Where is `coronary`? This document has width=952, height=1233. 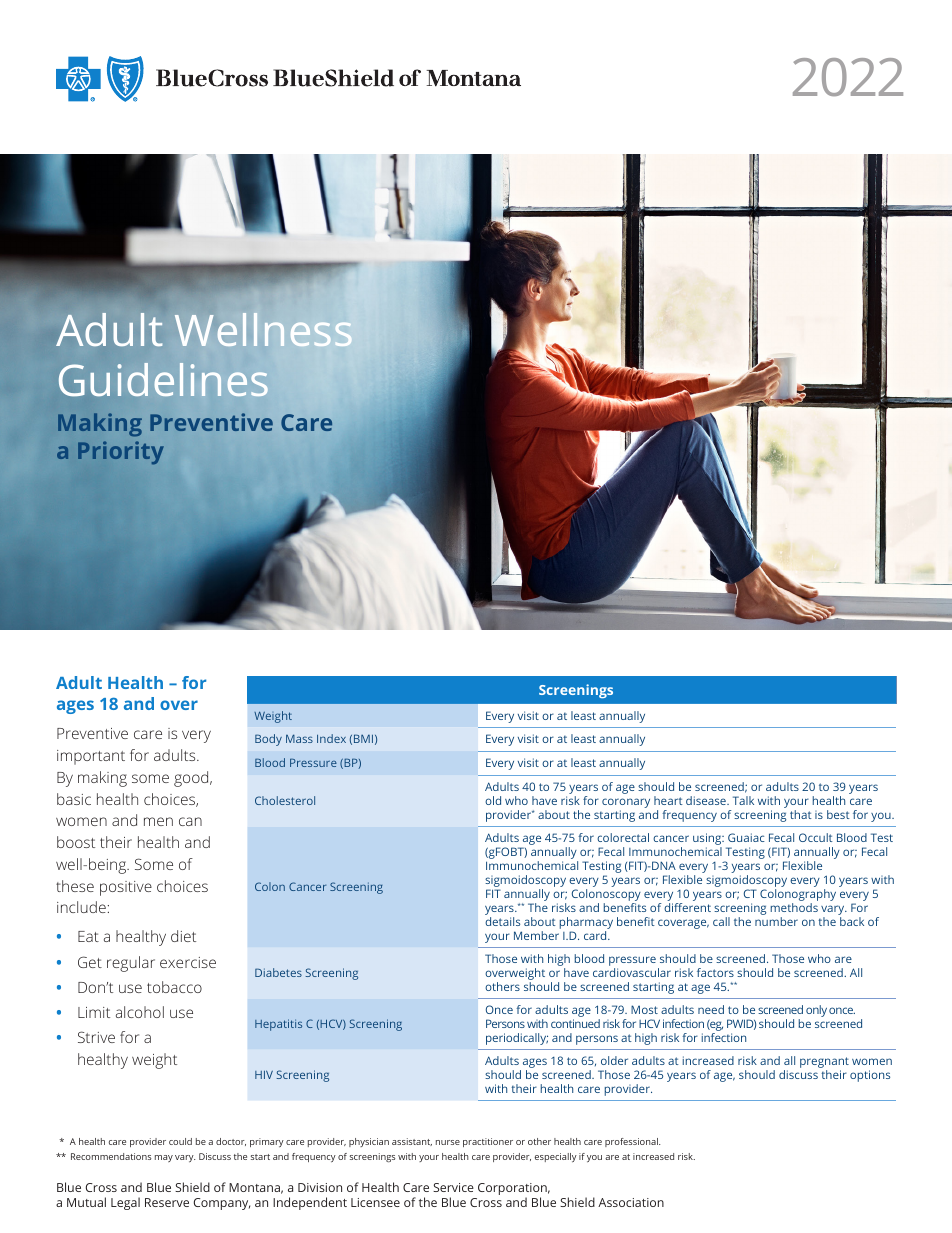
coronary is located at coordinates (626, 804).
